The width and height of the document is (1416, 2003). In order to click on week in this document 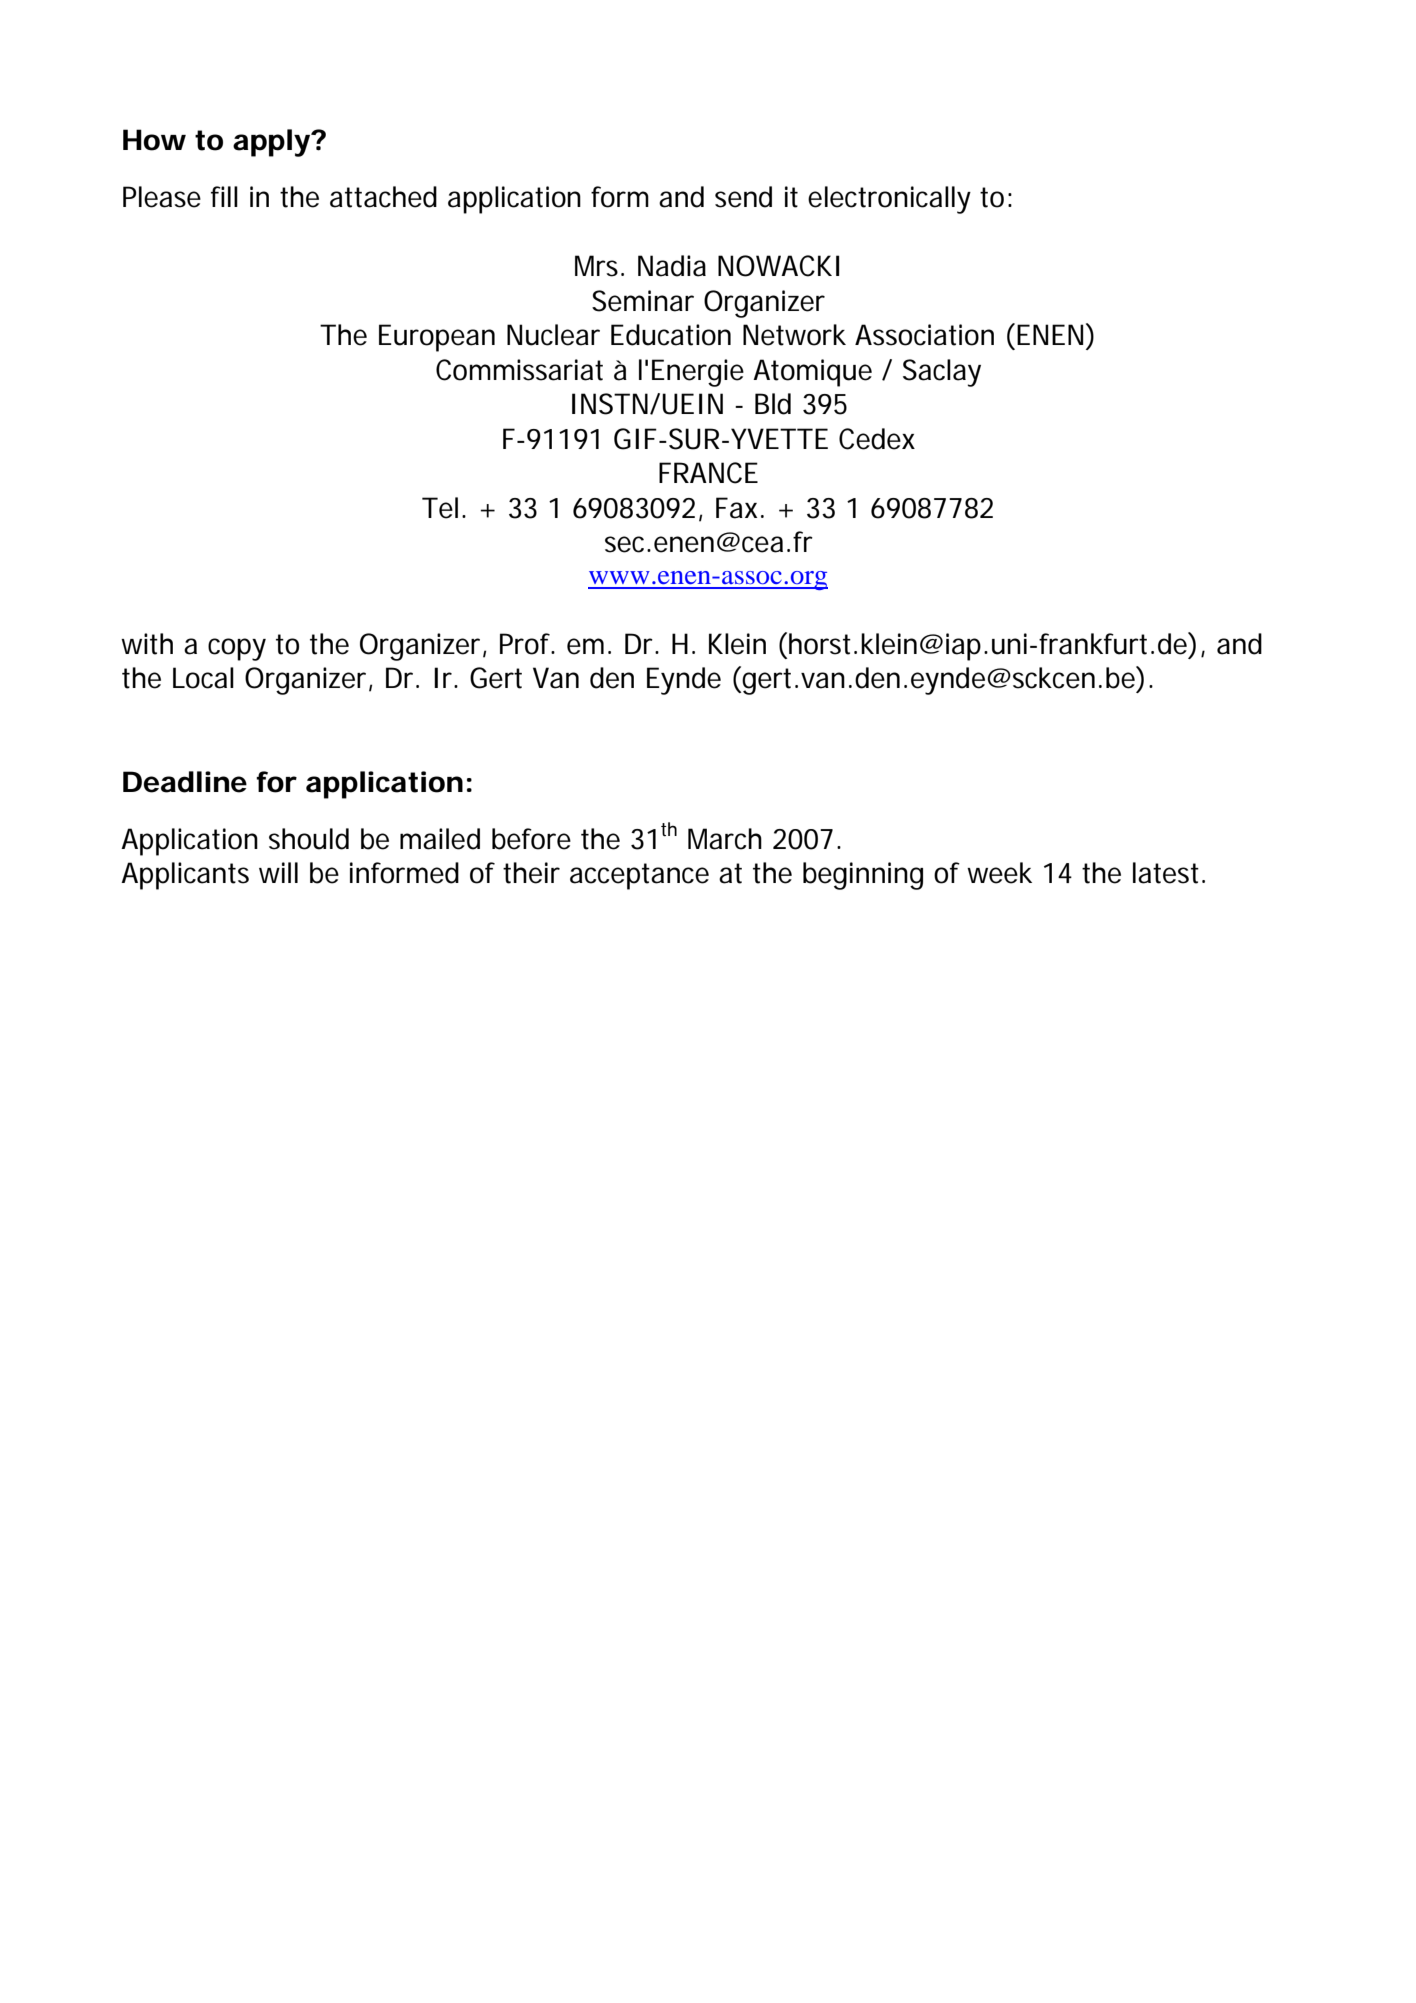, I will do `click(999, 873)`.
